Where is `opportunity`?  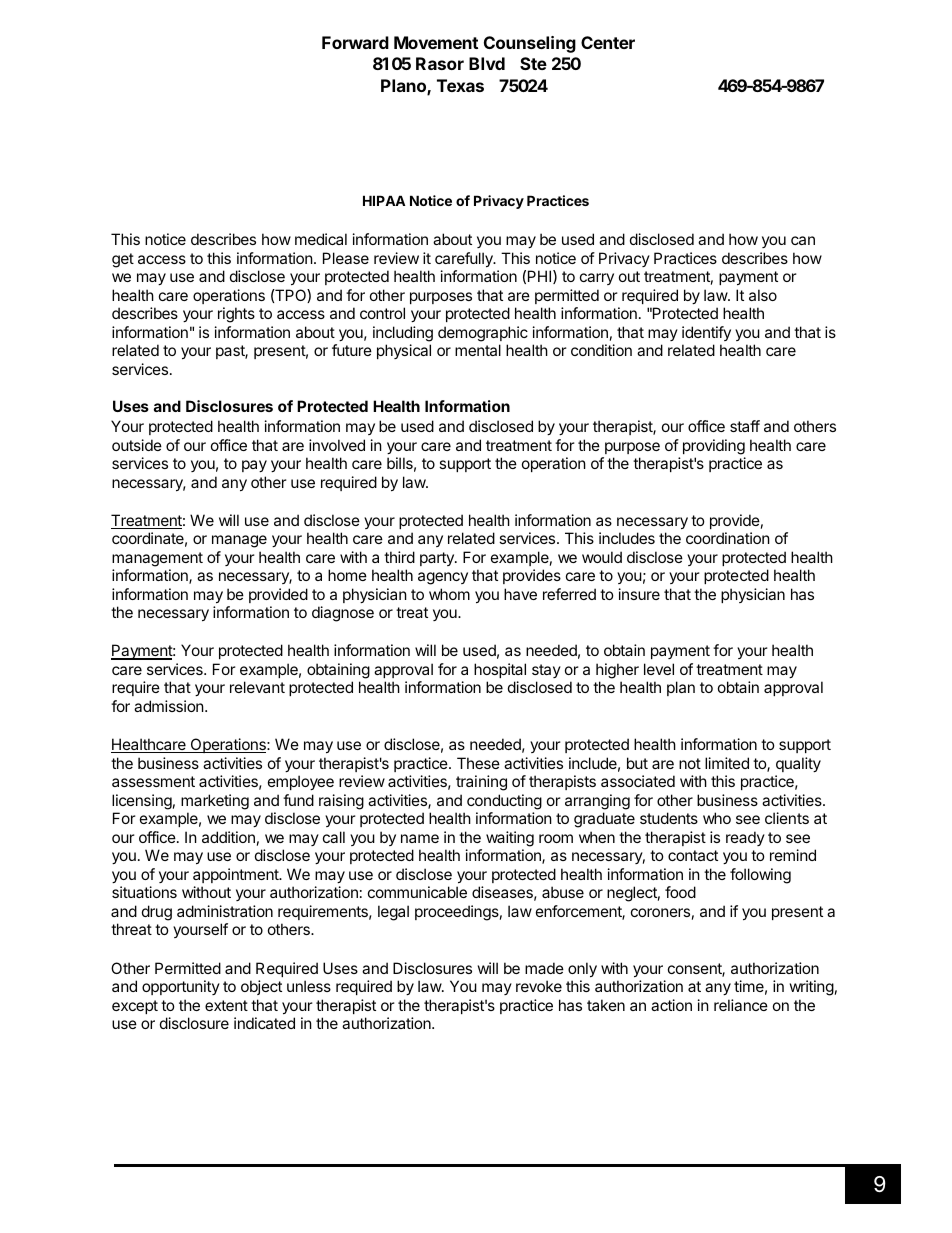 opportunity is located at coordinates (181, 987).
